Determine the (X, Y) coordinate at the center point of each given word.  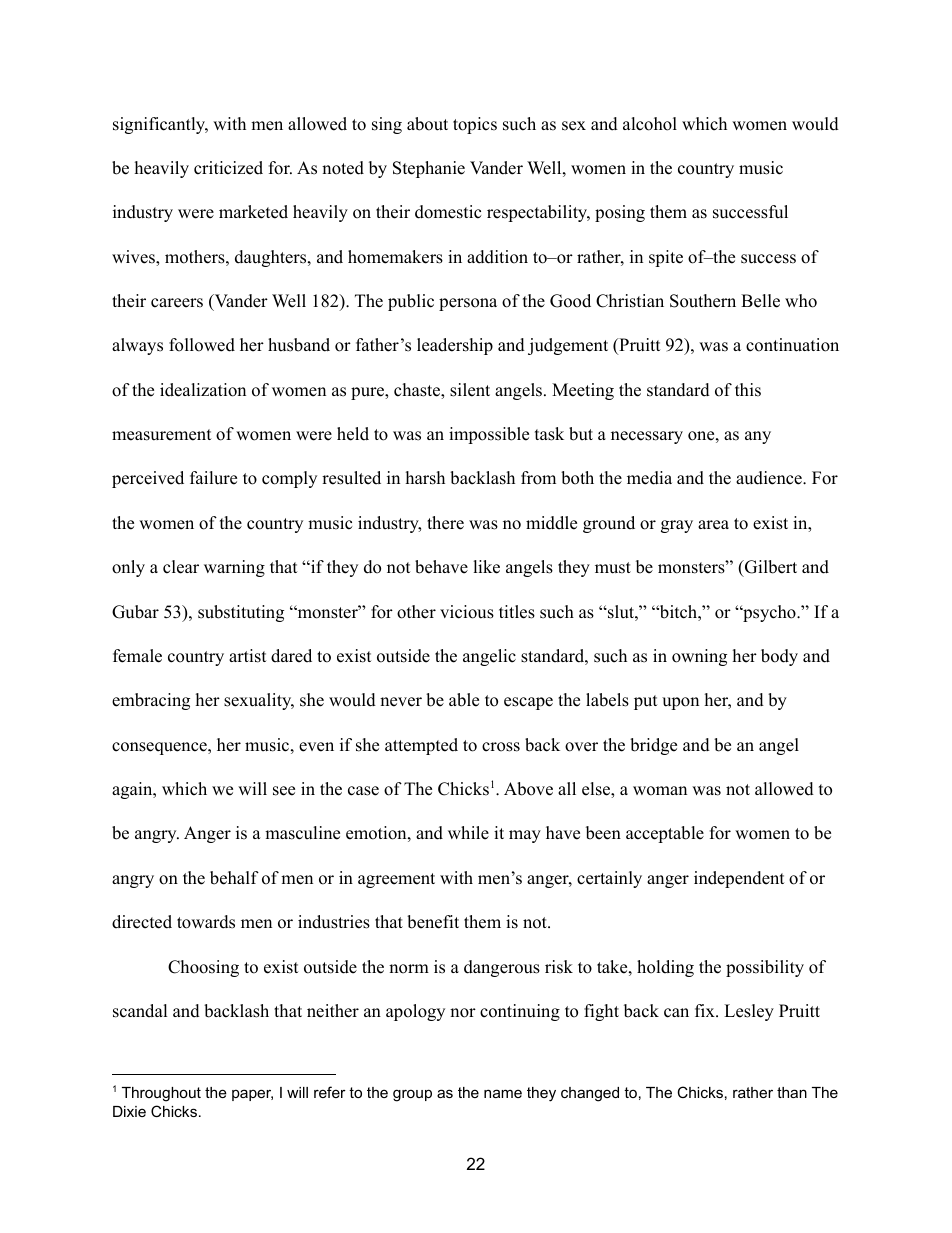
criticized (228, 168)
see (284, 791)
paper (252, 1095)
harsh (425, 478)
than (792, 1092)
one (701, 436)
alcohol (650, 124)
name (503, 1093)
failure (213, 478)
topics (475, 125)
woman (660, 791)
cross (501, 747)
